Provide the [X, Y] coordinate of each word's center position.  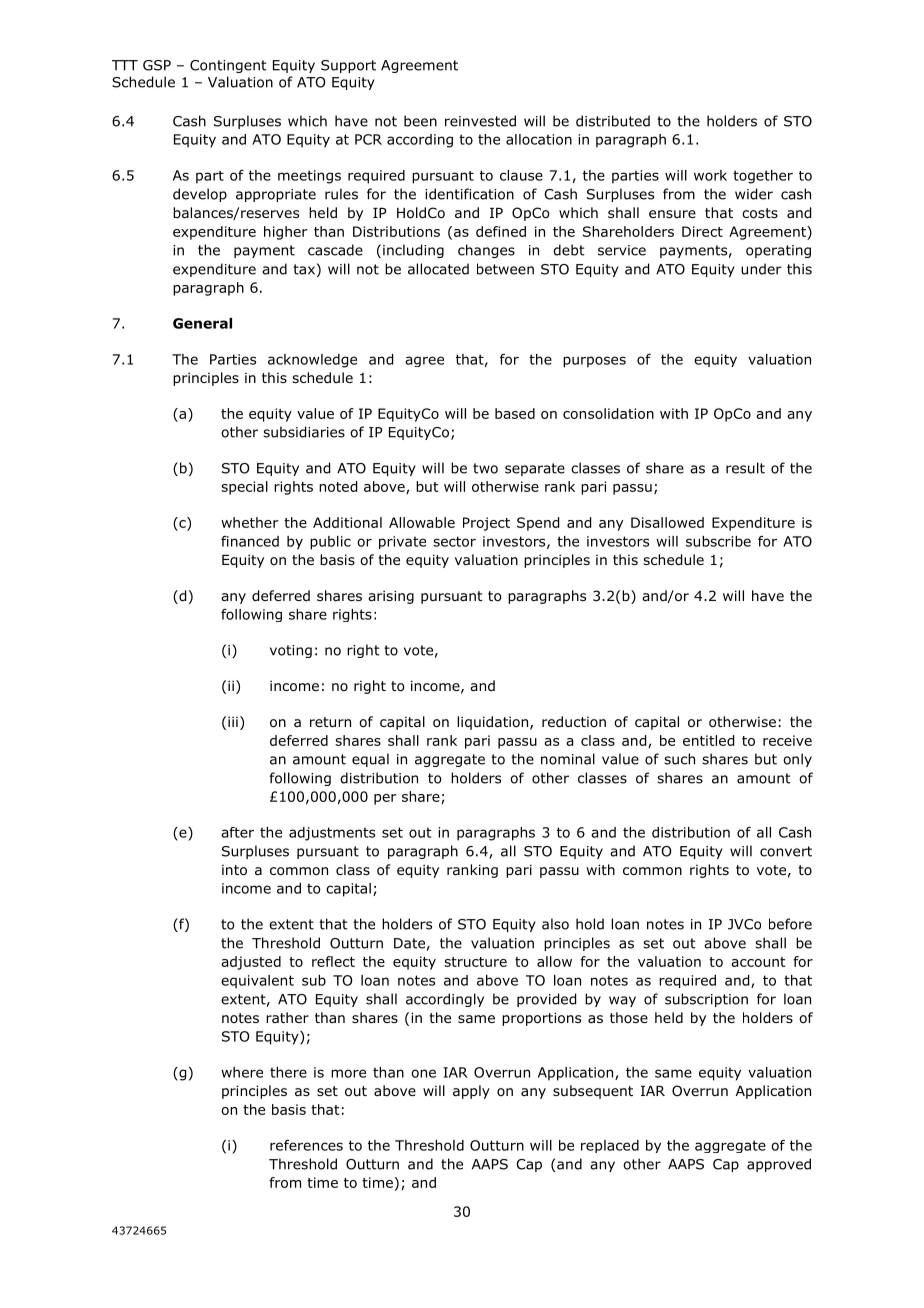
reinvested [480, 121]
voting [291, 651]
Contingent [228, 66]
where [242, 1072]
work [710, 175]
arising [391, 597]
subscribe [718, 541]
